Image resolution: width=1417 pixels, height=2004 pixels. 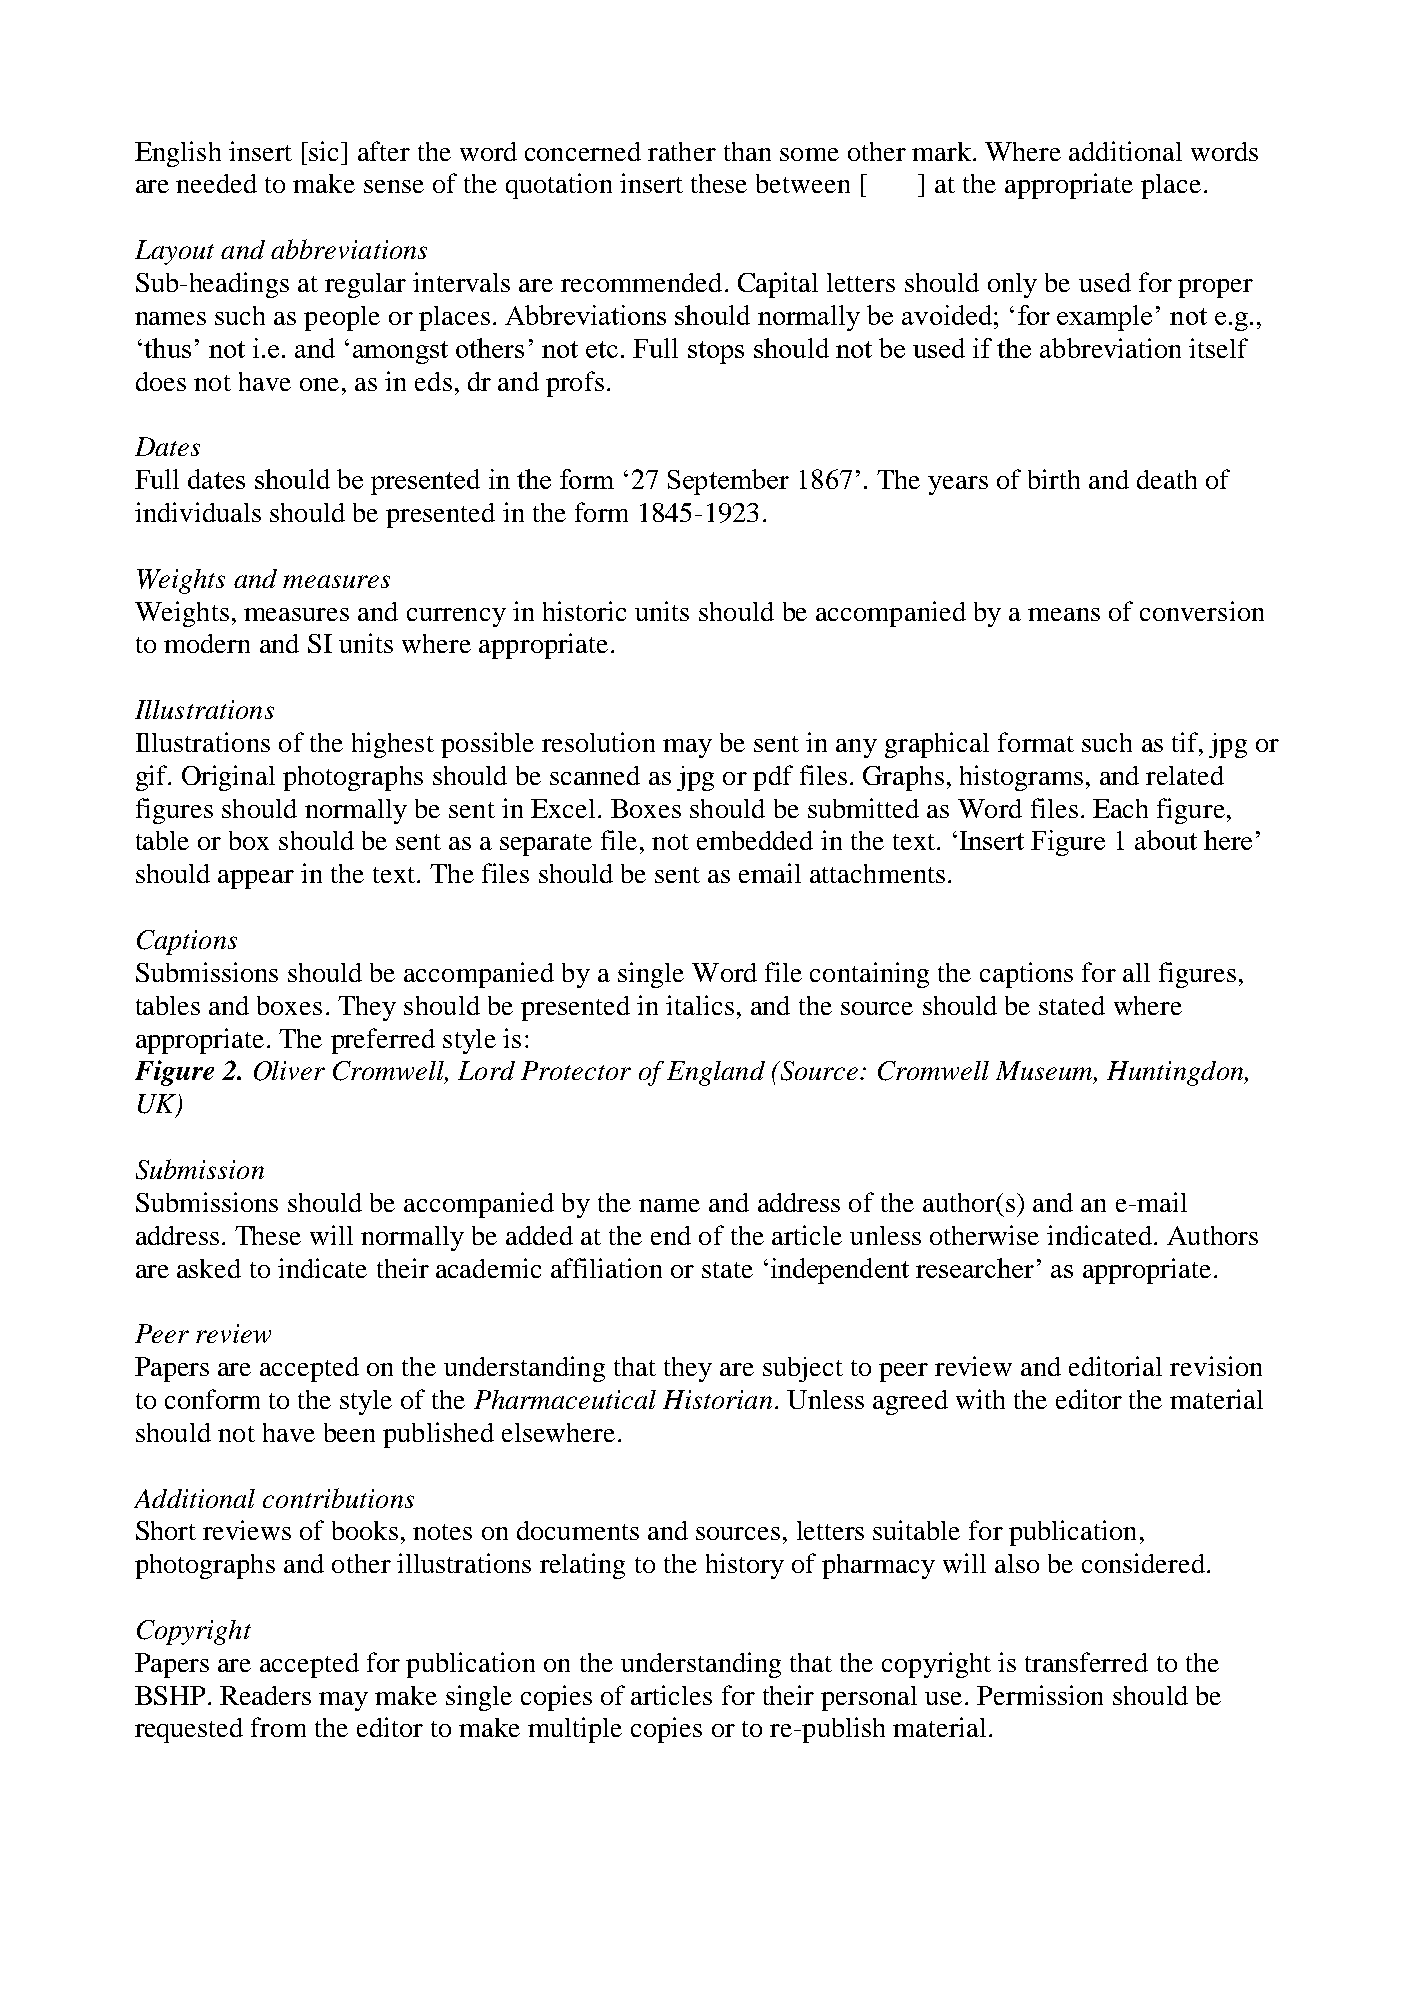 What do you see at coordinates (265, 1695) in the screenshot?
I see `Readers` at bounding box center [265, 1695].
